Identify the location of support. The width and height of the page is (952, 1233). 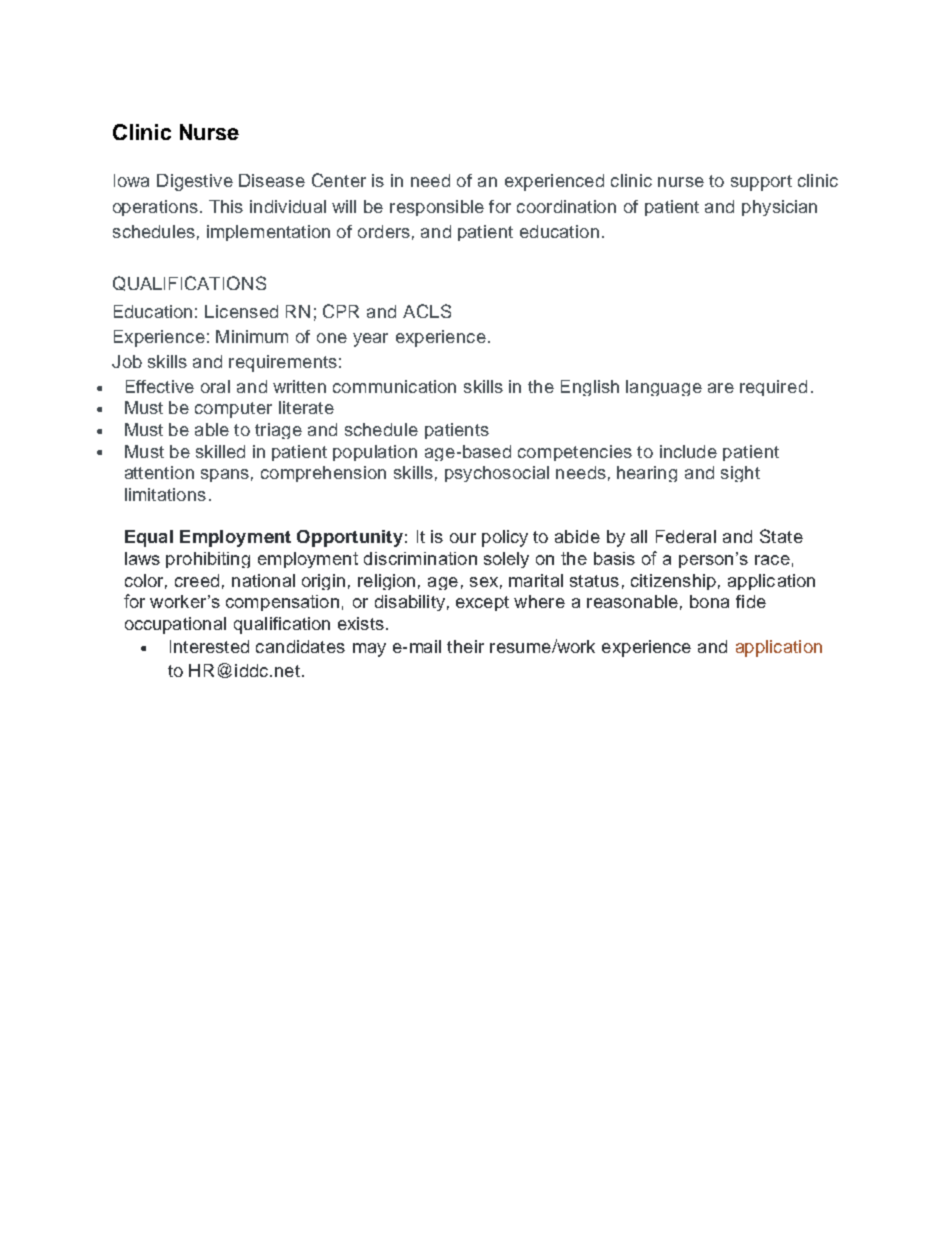
(761, 183).
